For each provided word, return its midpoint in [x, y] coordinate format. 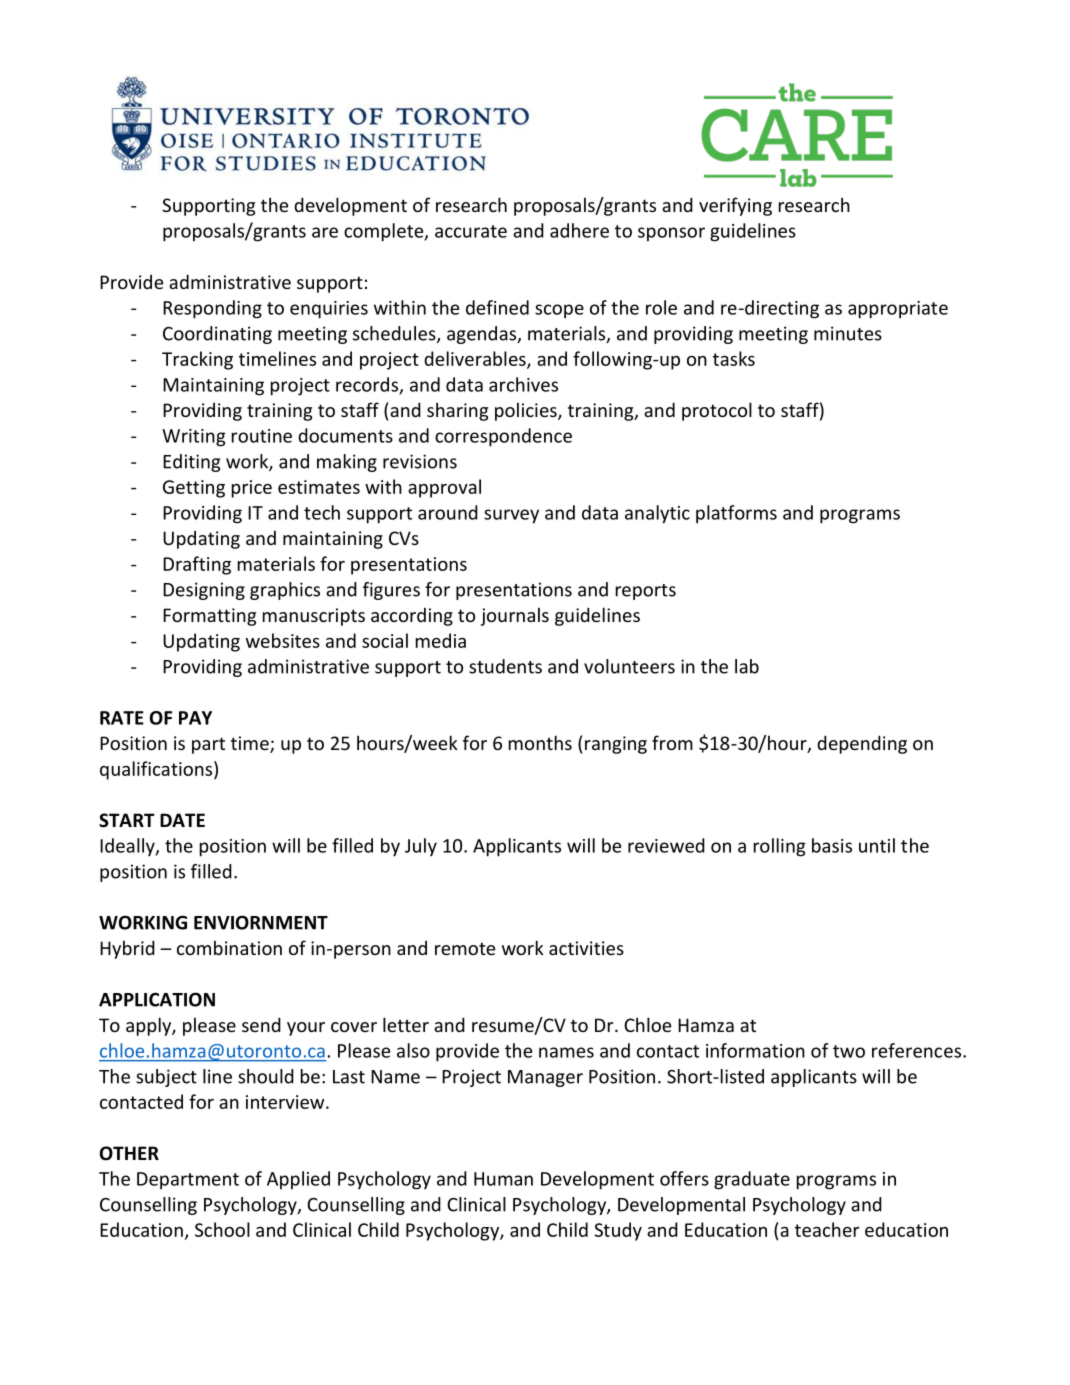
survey [511, 516]
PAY [195, 718]
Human [503, 1179]
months [540, 742]
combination [229, 947]
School [222, 1229]
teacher [827, 1229]
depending [862, 744]
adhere [579, 230]
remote [465, 948]
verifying [735, 206]
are [325, 232]
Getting [194, 489]
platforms [736, 514]
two [849, 1051]
